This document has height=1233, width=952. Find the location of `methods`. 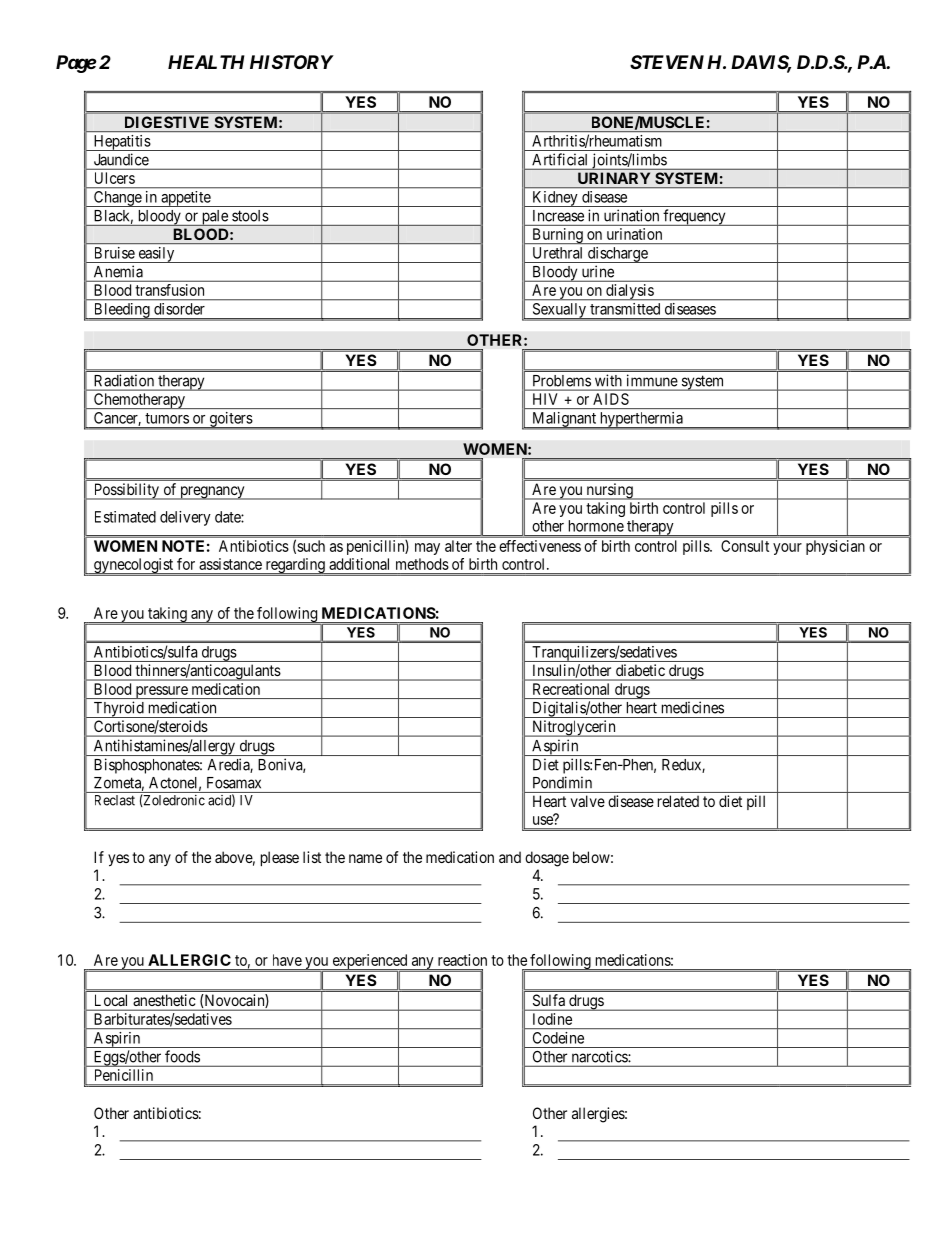

methods is located at coordinates (422, 564).
